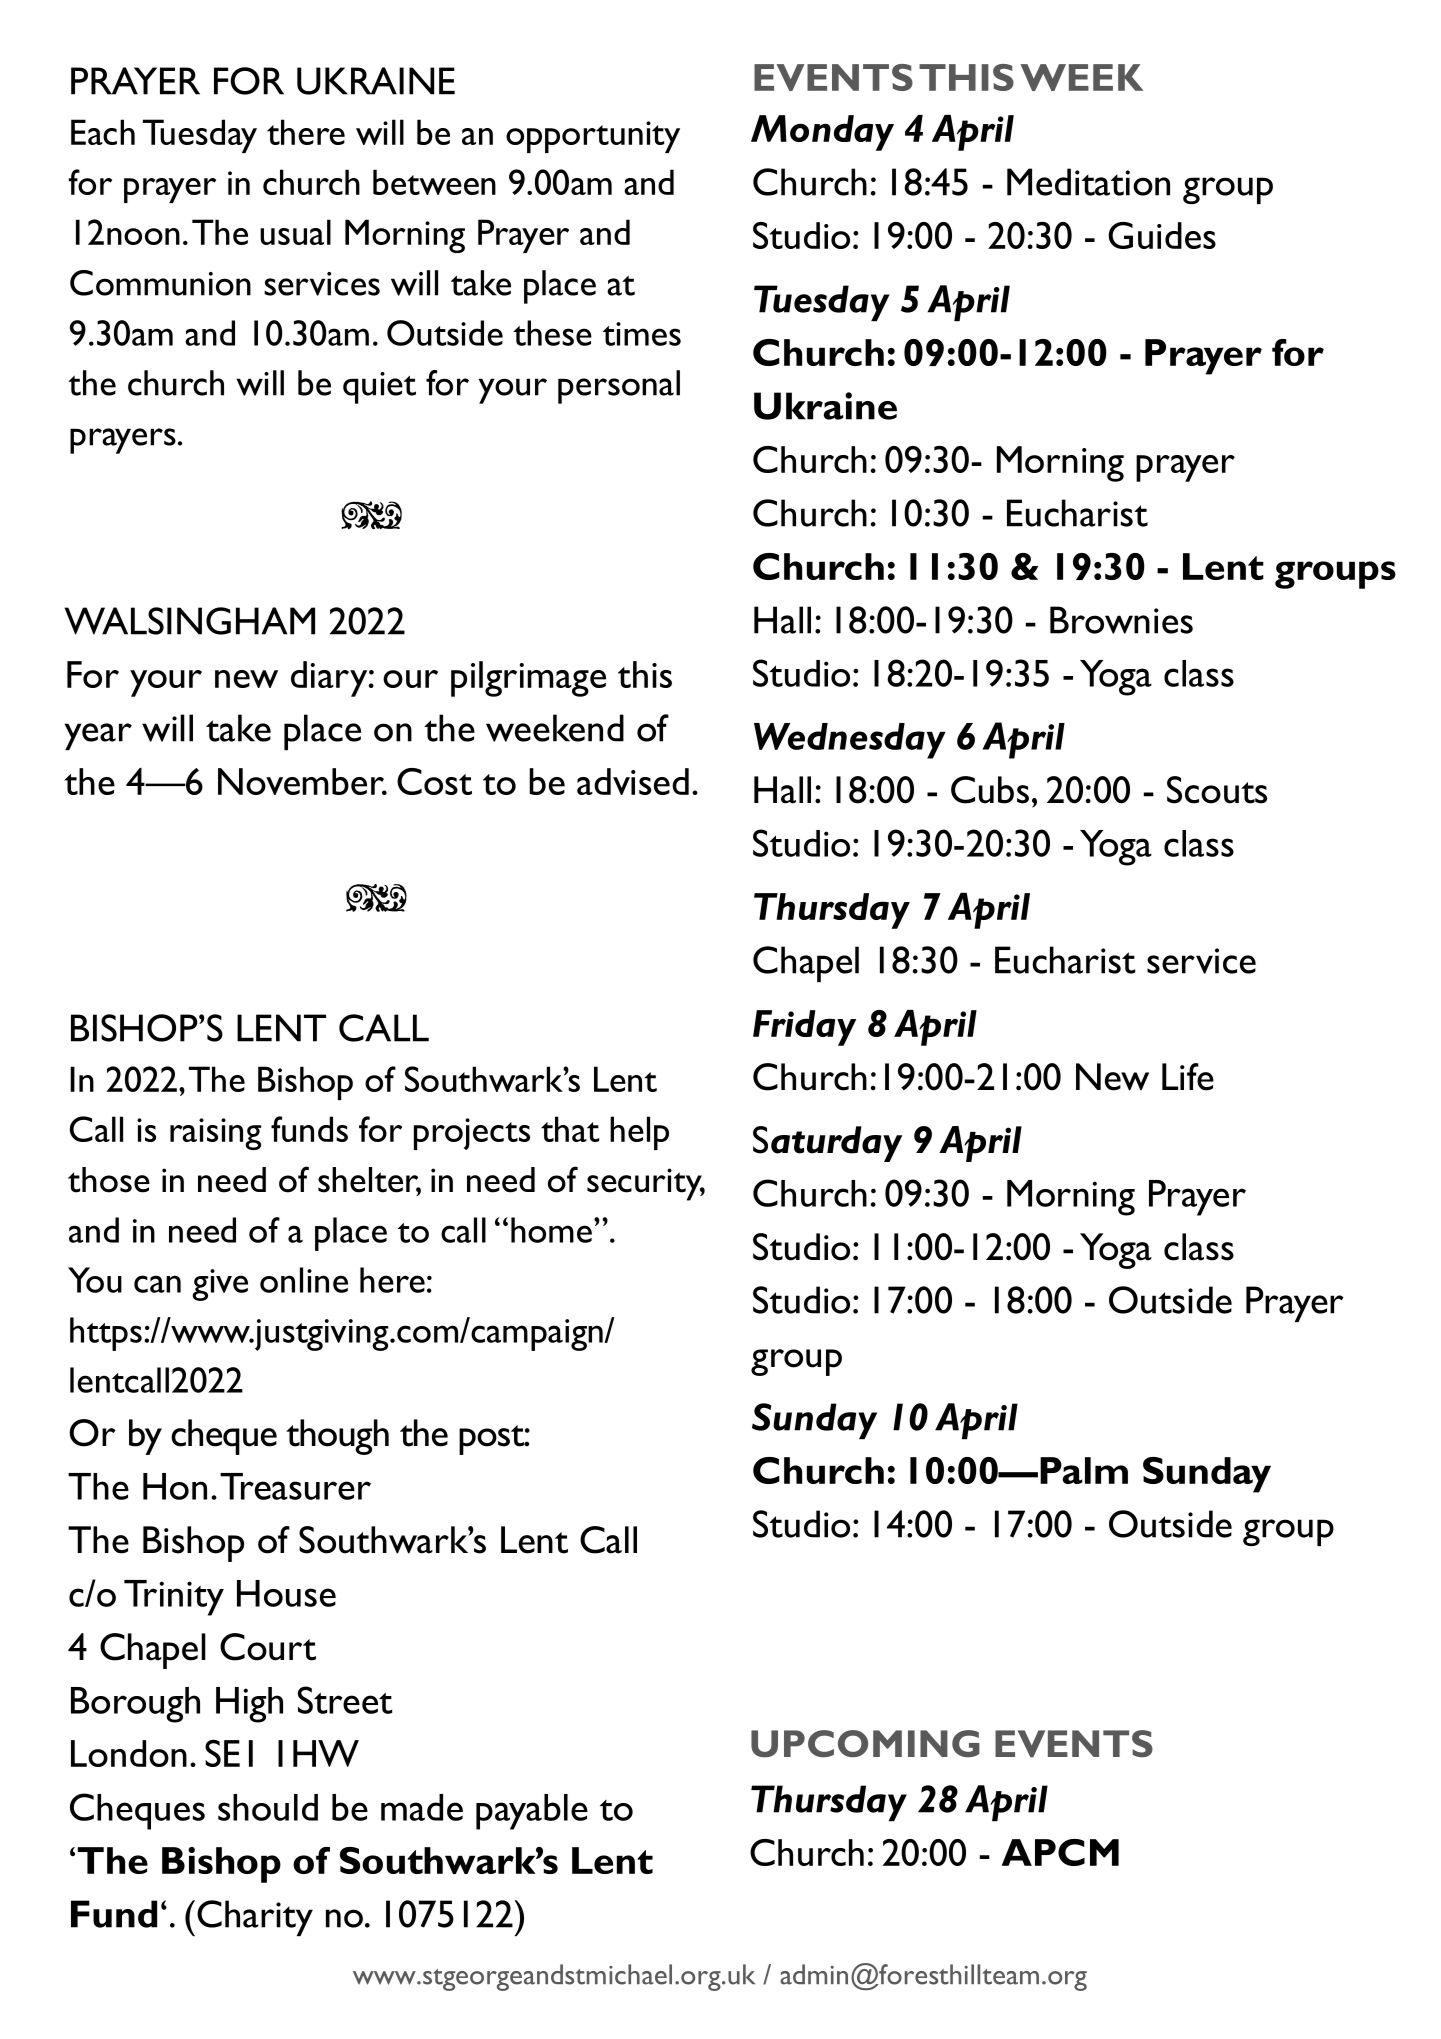 The height and width of the image is (2039, 1441). I want to click on opportunity, so click(593, 137).
